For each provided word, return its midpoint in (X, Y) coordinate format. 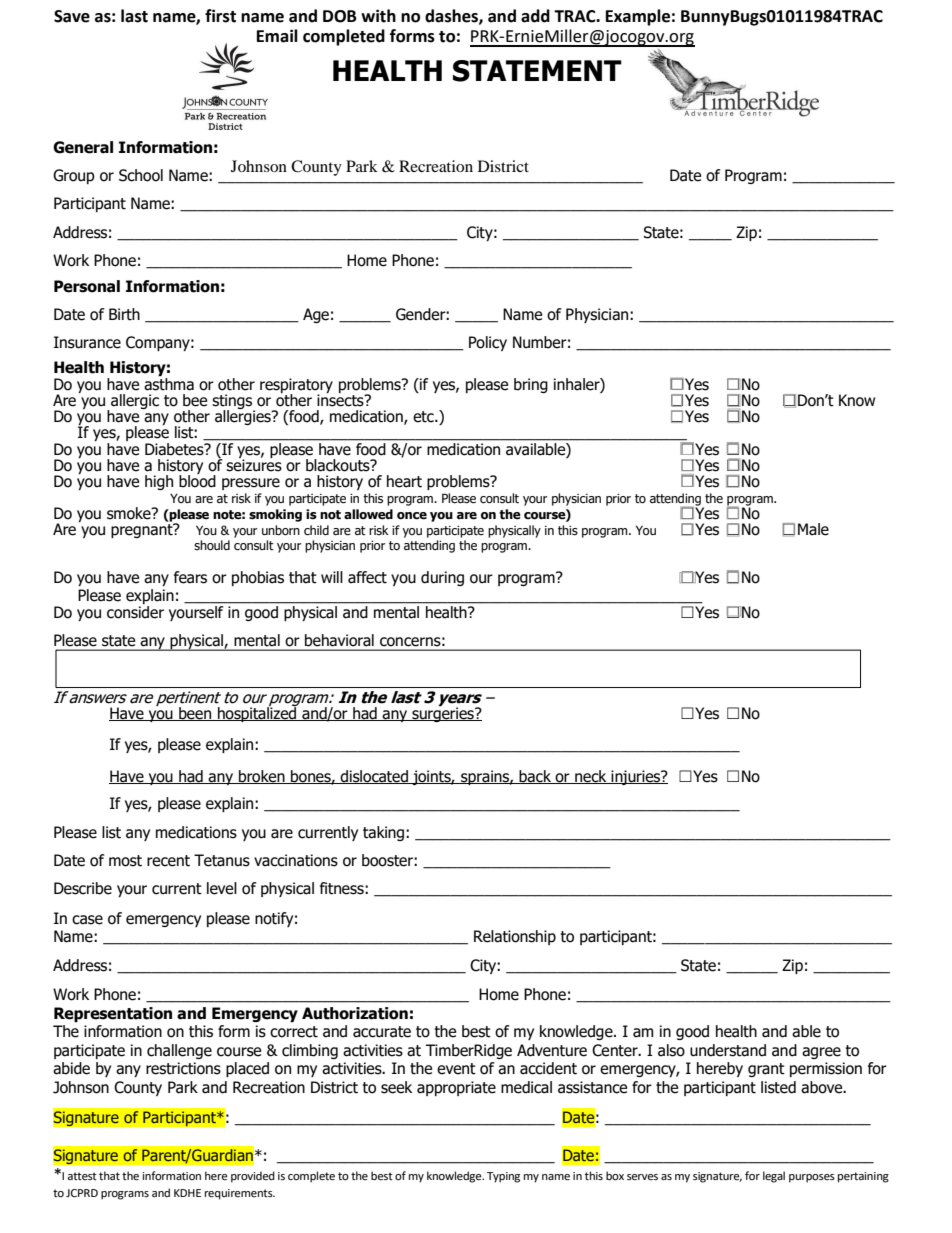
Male (813, 529)
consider (135, 612)
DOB (340, 16)
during (442, 578)
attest (82, 1176)
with (378, 16)
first (220, 16)
